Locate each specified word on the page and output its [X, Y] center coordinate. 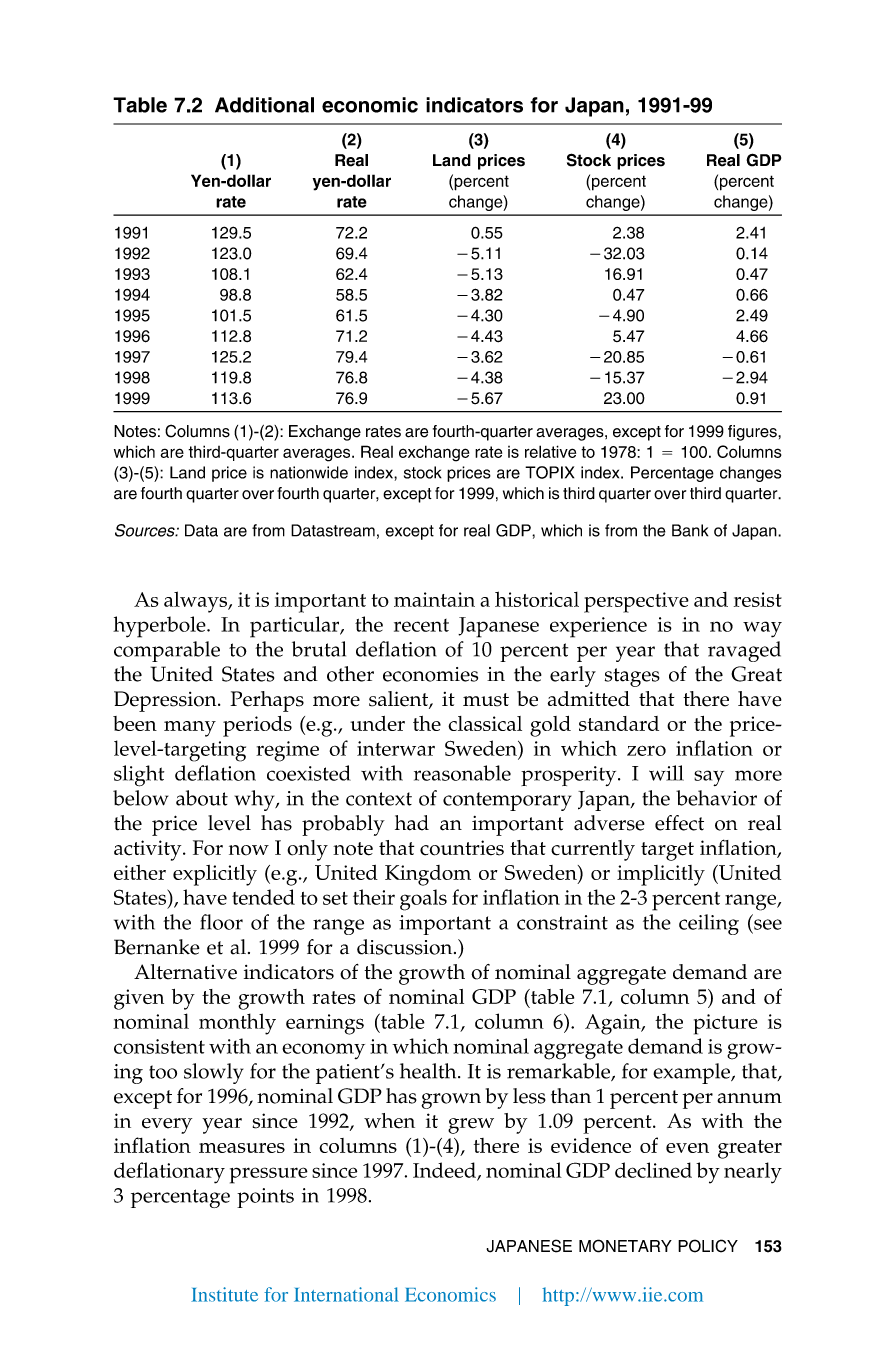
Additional [264, 105]
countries [462, 848]
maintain [434, 599]
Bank [690, 530]
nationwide [309, 472]
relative [550, 451]
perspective [636, 602]
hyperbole [160, 627]
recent [421, 625]
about [202, 798]
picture [726, 1024]
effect [679, 823]
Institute [224, 1294]
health [429, 1071]
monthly [237, 1024]
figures [753, 433]
